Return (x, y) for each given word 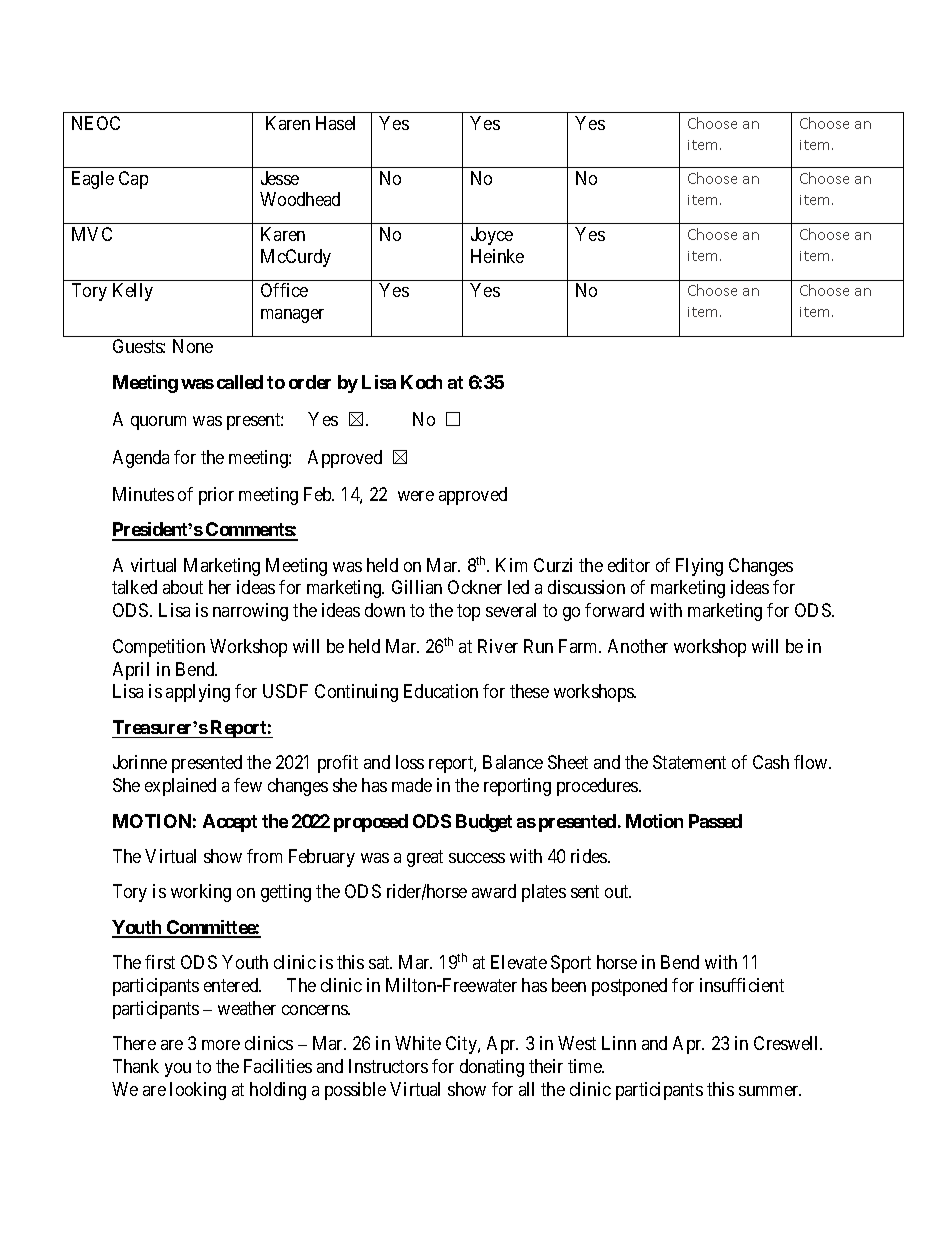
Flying (699, 567)
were (416, 496)
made (412, 785)
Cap (133, 180)
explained (180, 787)
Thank (136, 1066)
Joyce (492, 236)
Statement (689, 762)
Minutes (143, 494)
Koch (421, 382)
